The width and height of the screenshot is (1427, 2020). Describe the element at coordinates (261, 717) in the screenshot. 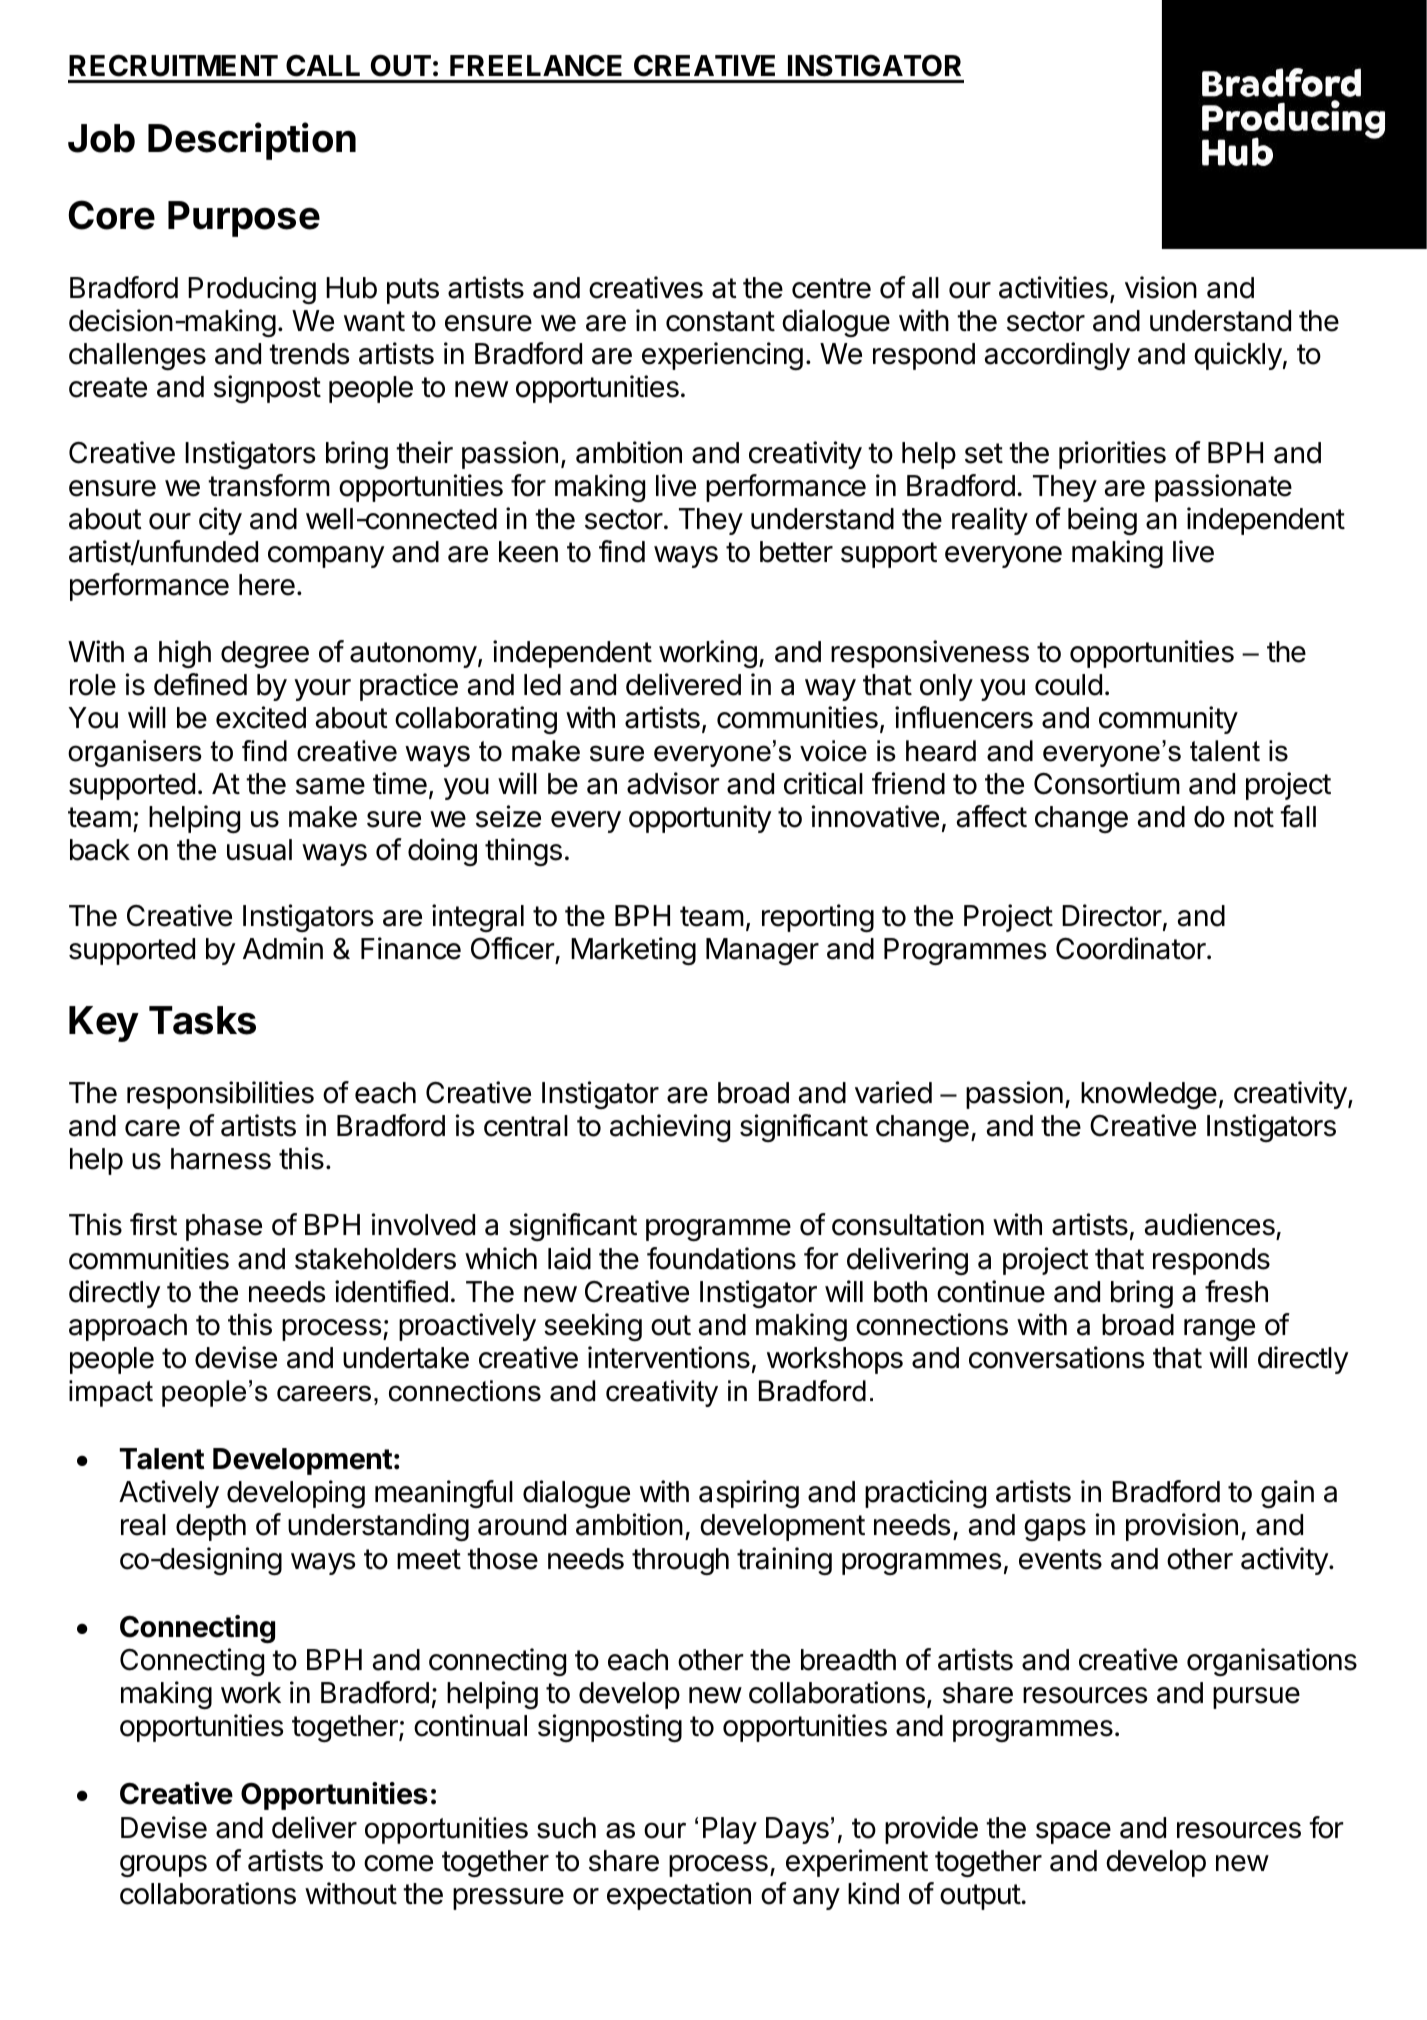

I see `excited` at that location.
